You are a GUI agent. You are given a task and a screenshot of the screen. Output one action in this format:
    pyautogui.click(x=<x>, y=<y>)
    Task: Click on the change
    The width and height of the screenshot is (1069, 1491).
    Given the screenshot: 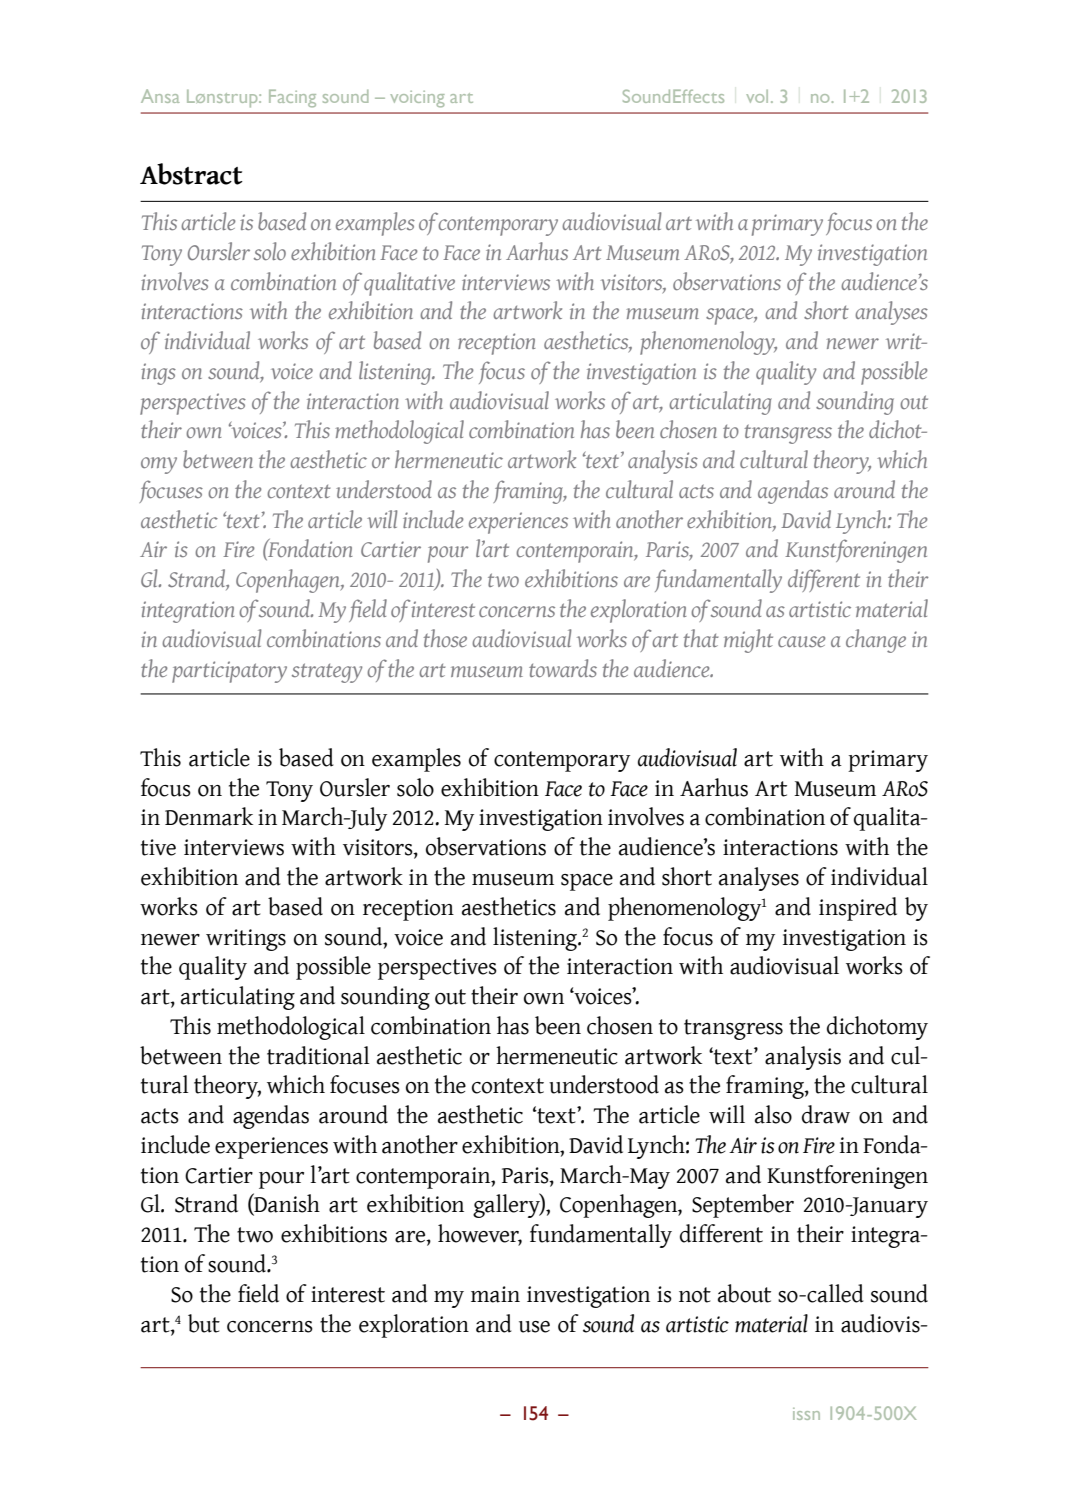 What is the action you would take?
    pyautogui.click(x=876, y=641)
